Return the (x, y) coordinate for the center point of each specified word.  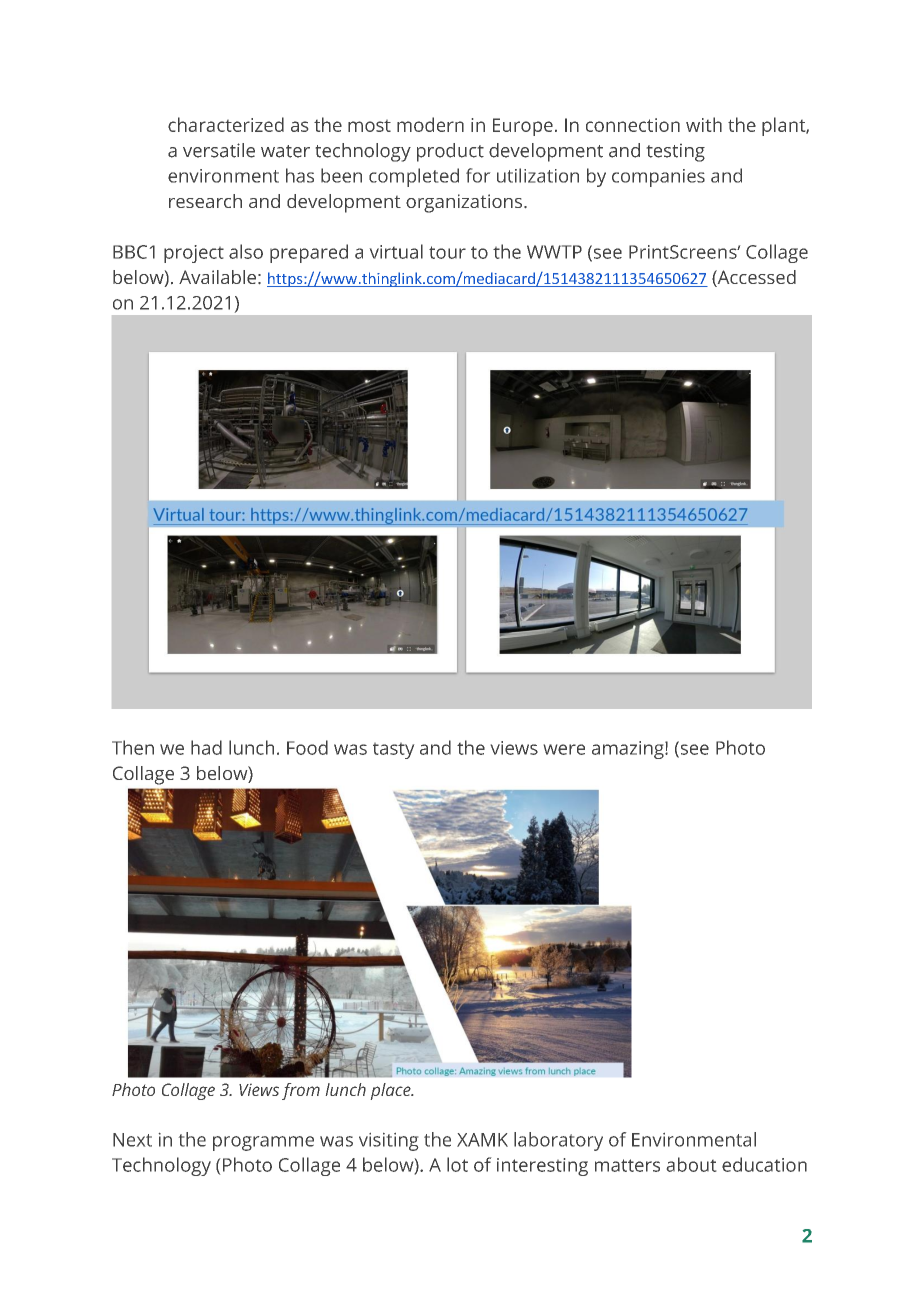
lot (457, 1164)
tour (447, 252)
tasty (393, 751)
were (564, 749)
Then (133, 747)
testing (676, 153)
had (206, 747)
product (450, 152)
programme (263, 1143)
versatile (219, 150)
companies (658, 178)
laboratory (558, 1141)
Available (217, 277)
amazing (629, 750)
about (691, 1164)
